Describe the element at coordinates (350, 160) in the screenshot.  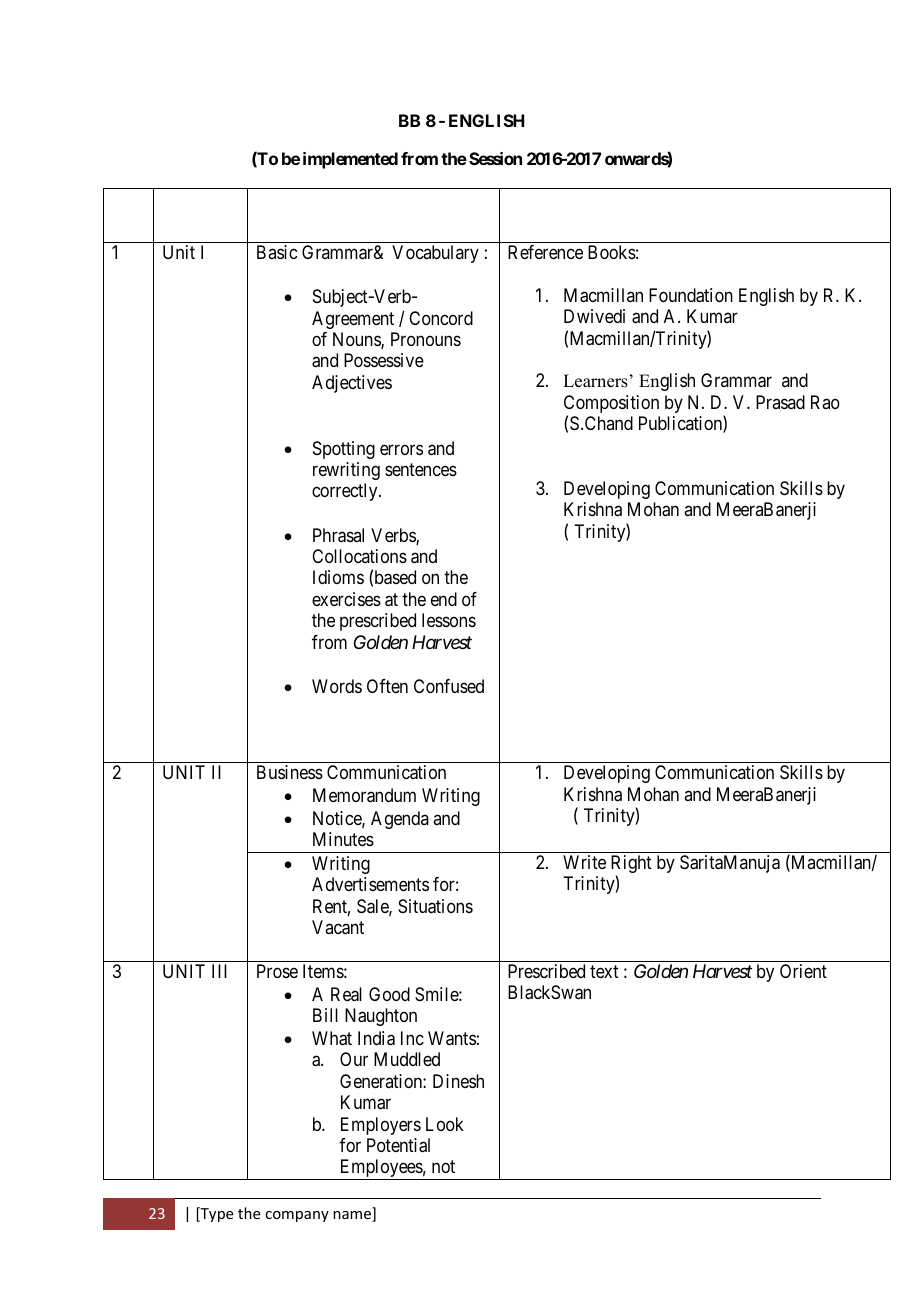
I see `implemented` at that location.
